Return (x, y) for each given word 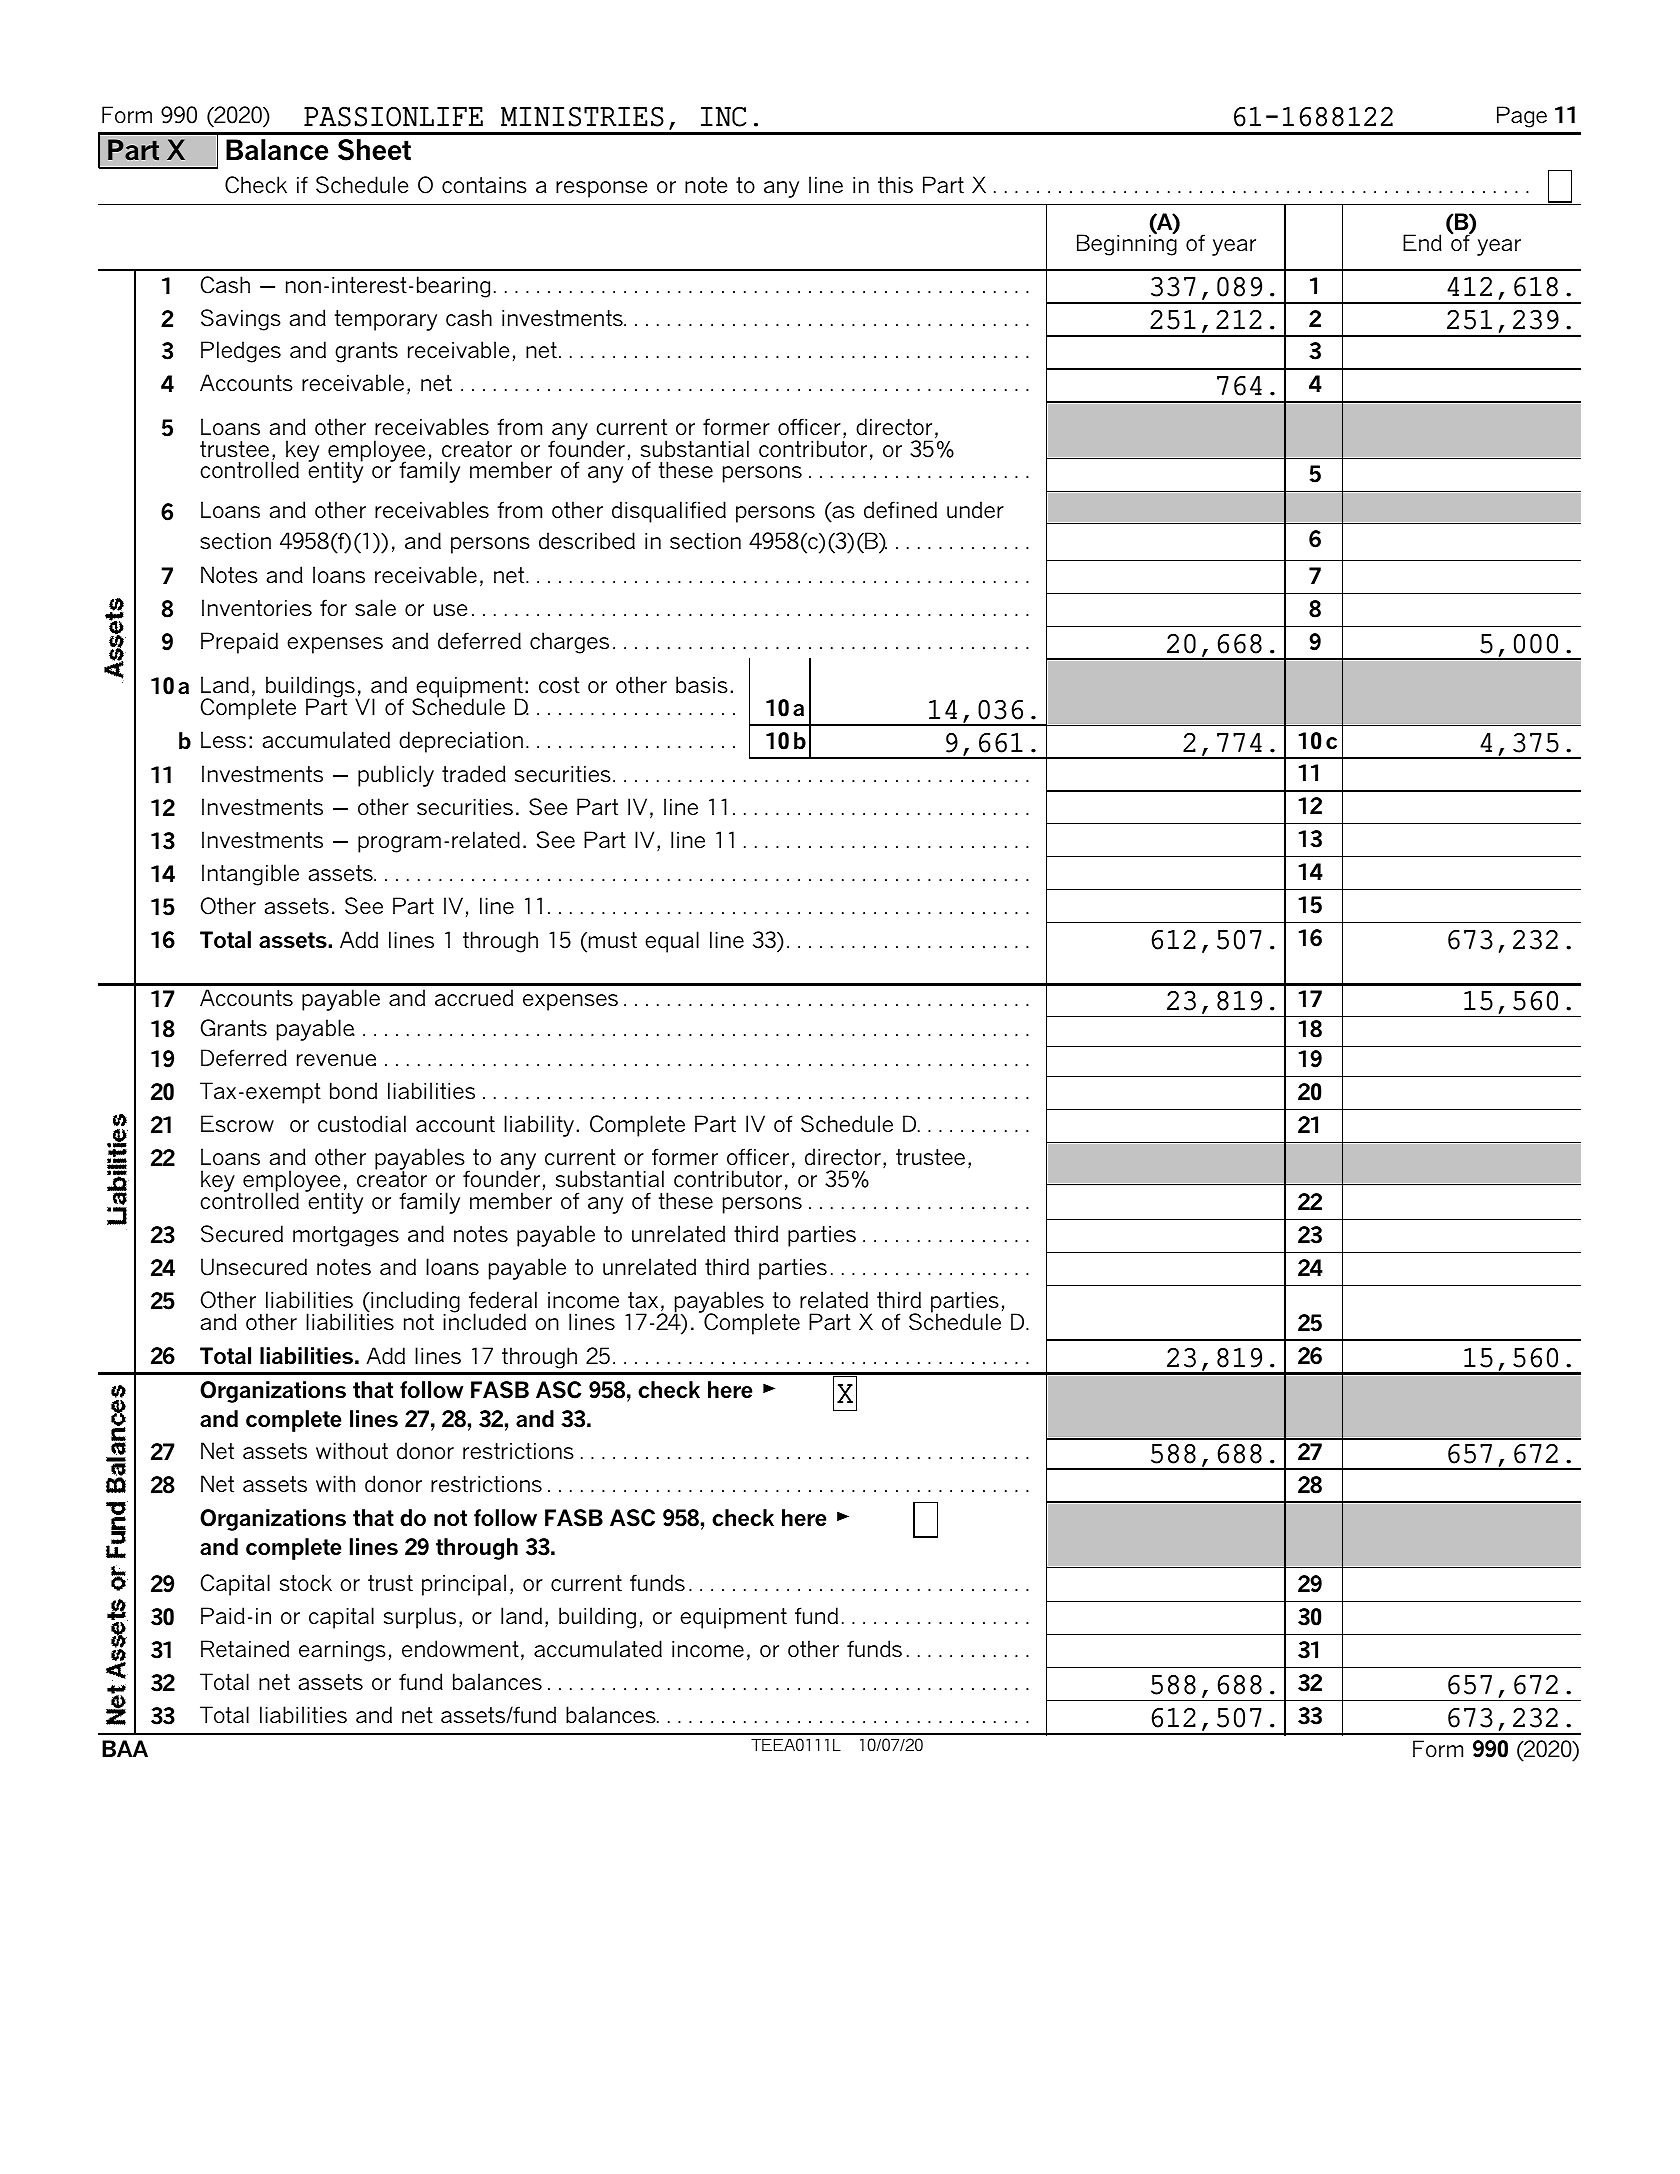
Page (1522, 117)
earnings (342, 1651)
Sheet (374, 150)
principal (464, 1585)
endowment (460, 1649)
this (895, 185)
